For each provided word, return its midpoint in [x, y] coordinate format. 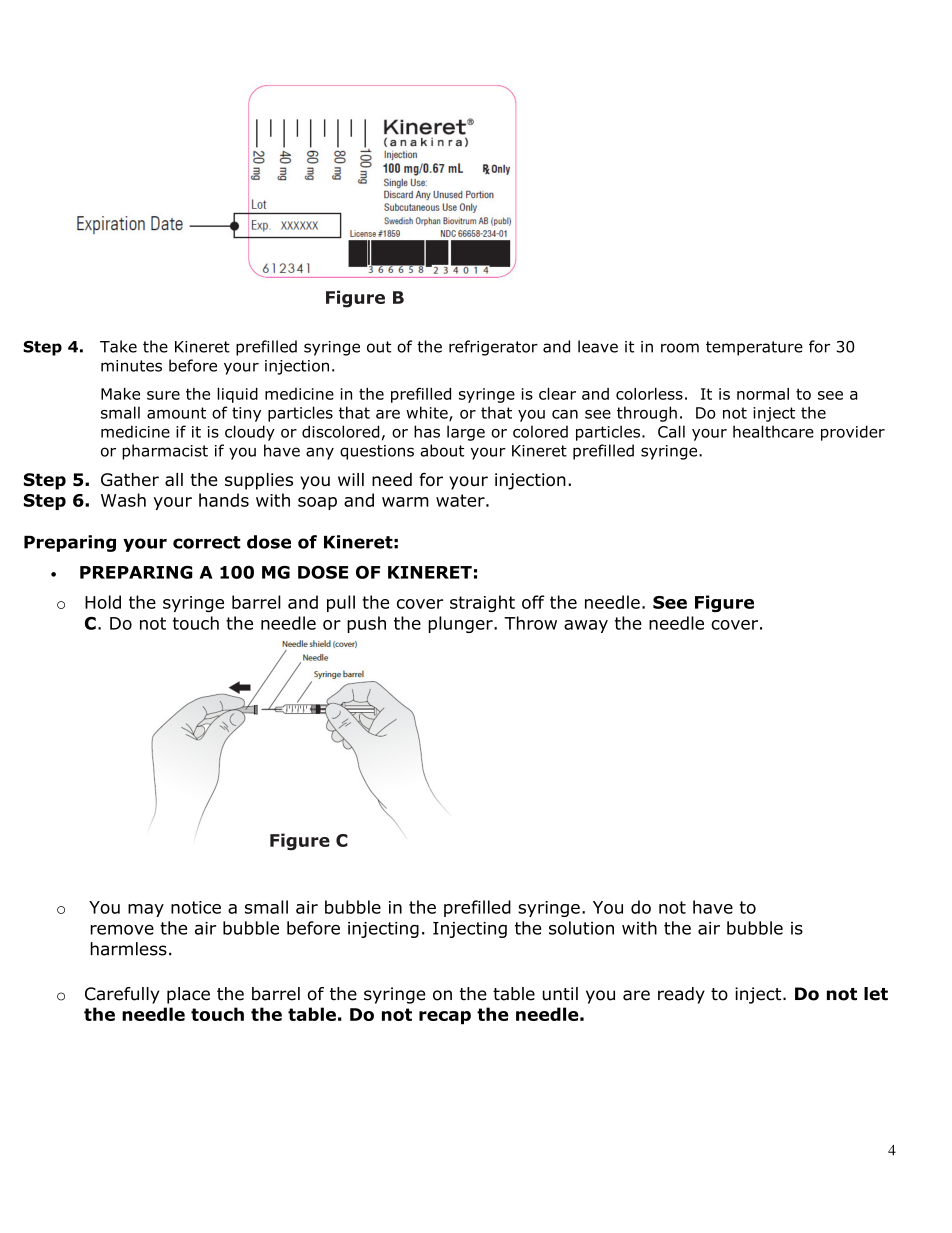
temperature [754, 348]
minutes [131, 366]
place [188, 995]
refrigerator [493, 348]
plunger [461, 624]
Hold [103, 602]
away [586, 626]
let [876, 994]
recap [445, 1018]
